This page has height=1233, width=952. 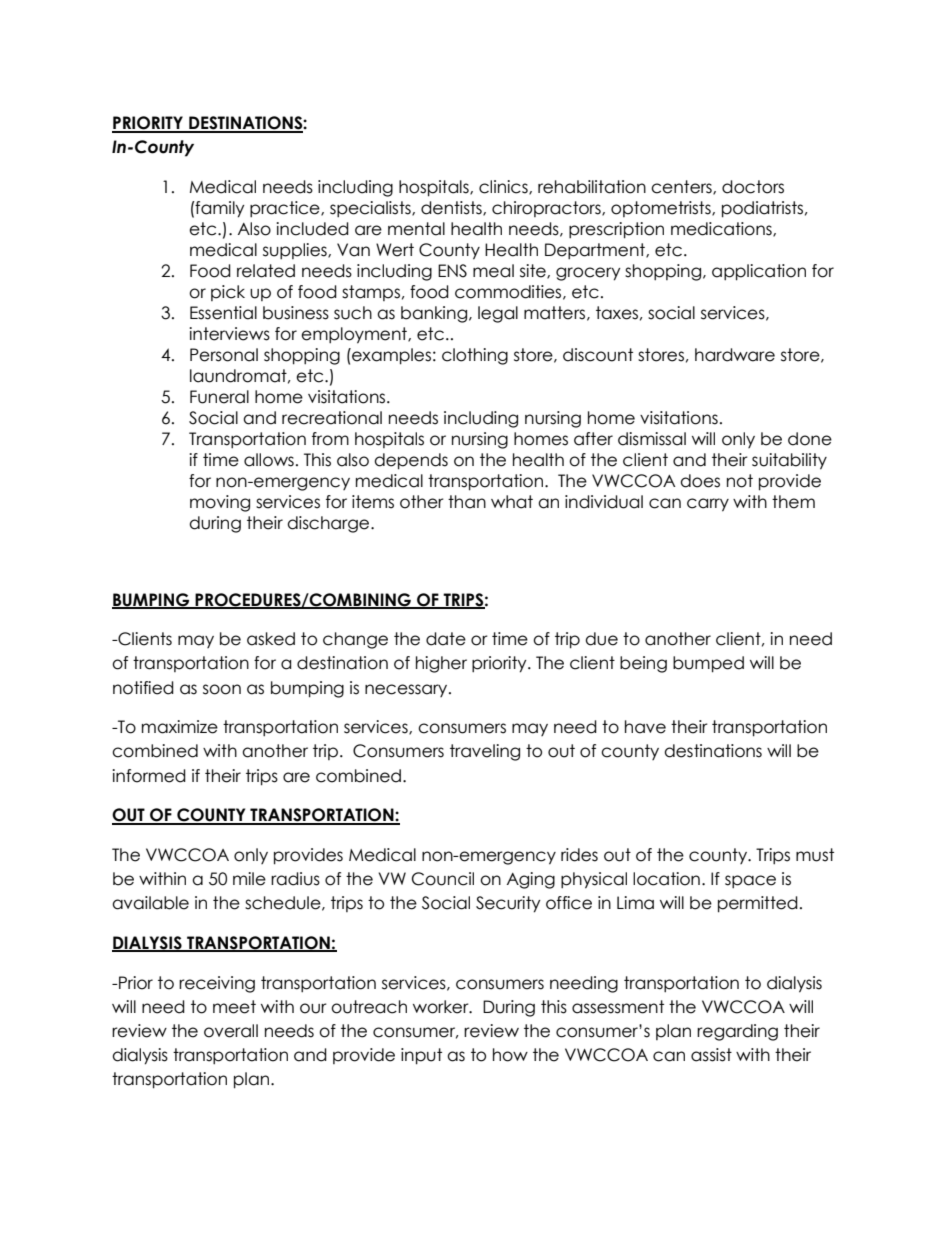 I want to click on traveling, so click(x=485, y=752).
